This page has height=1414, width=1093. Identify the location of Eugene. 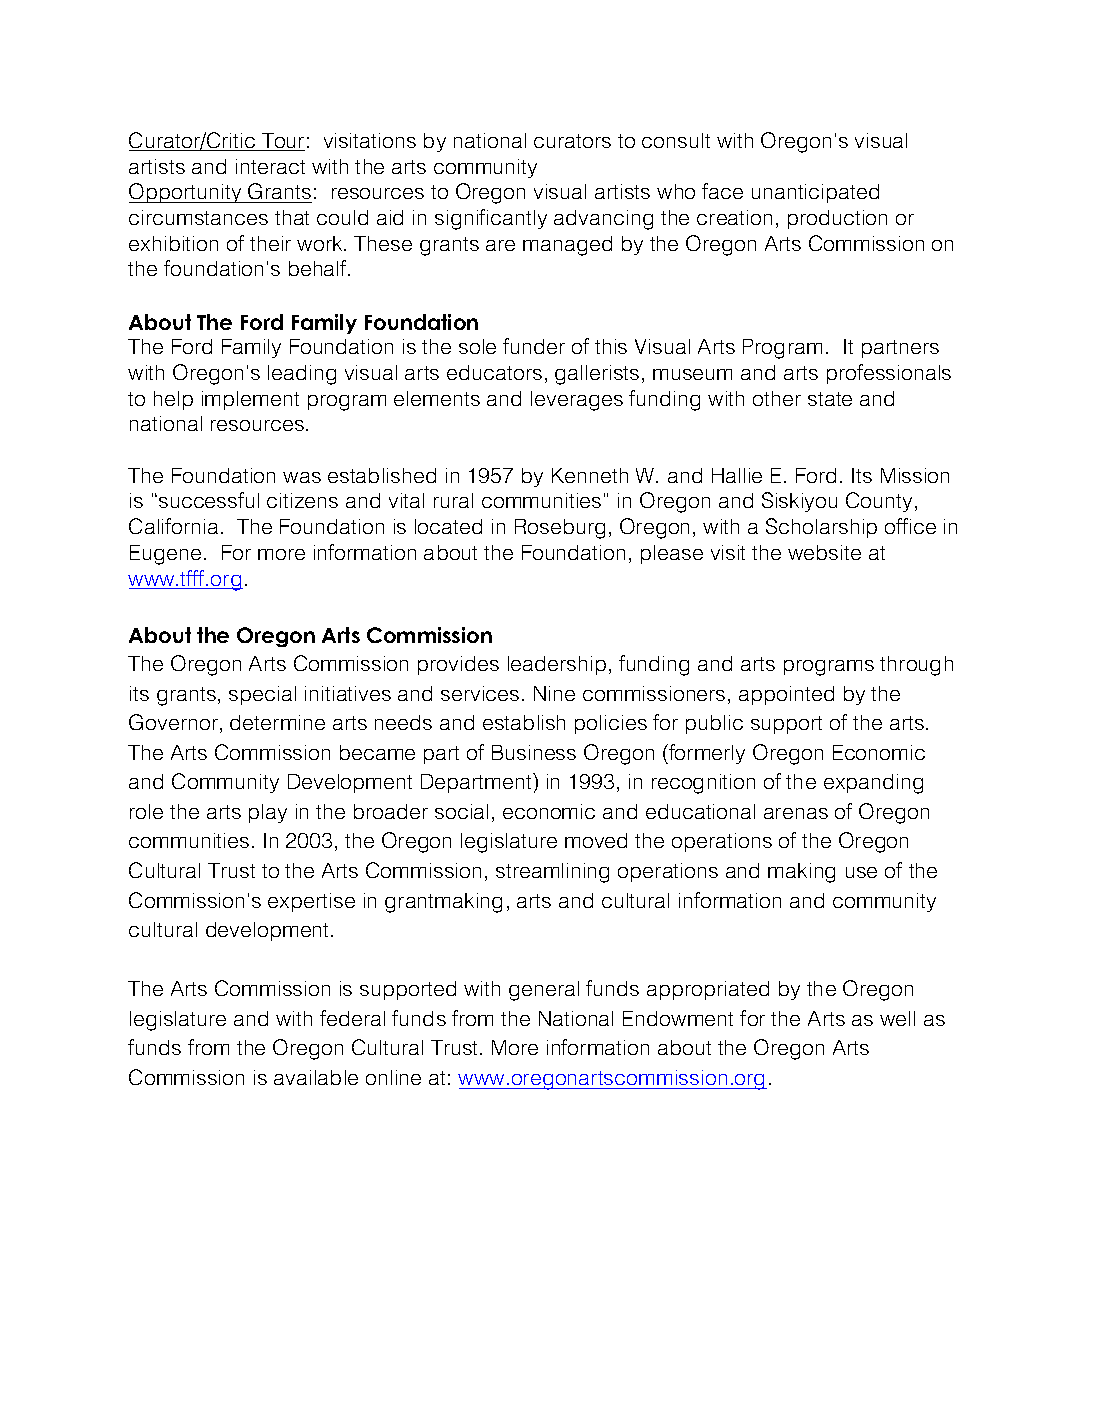
(165, 555).
